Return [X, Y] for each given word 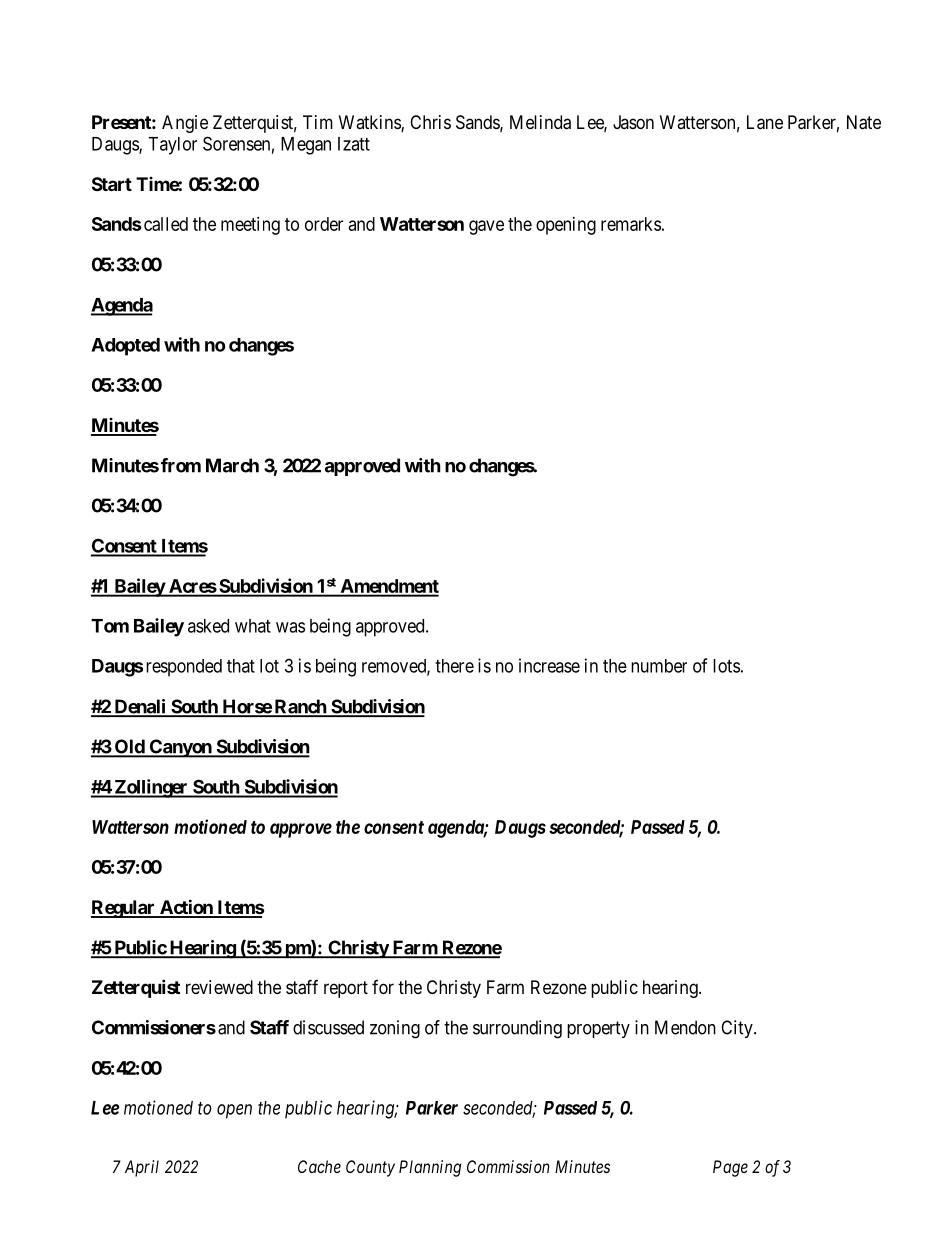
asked [208, 626]
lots [726, 666]
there [454, 666]
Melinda [540, 122]
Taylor [172, 146]
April [142, 1168]
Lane [765, 122]
